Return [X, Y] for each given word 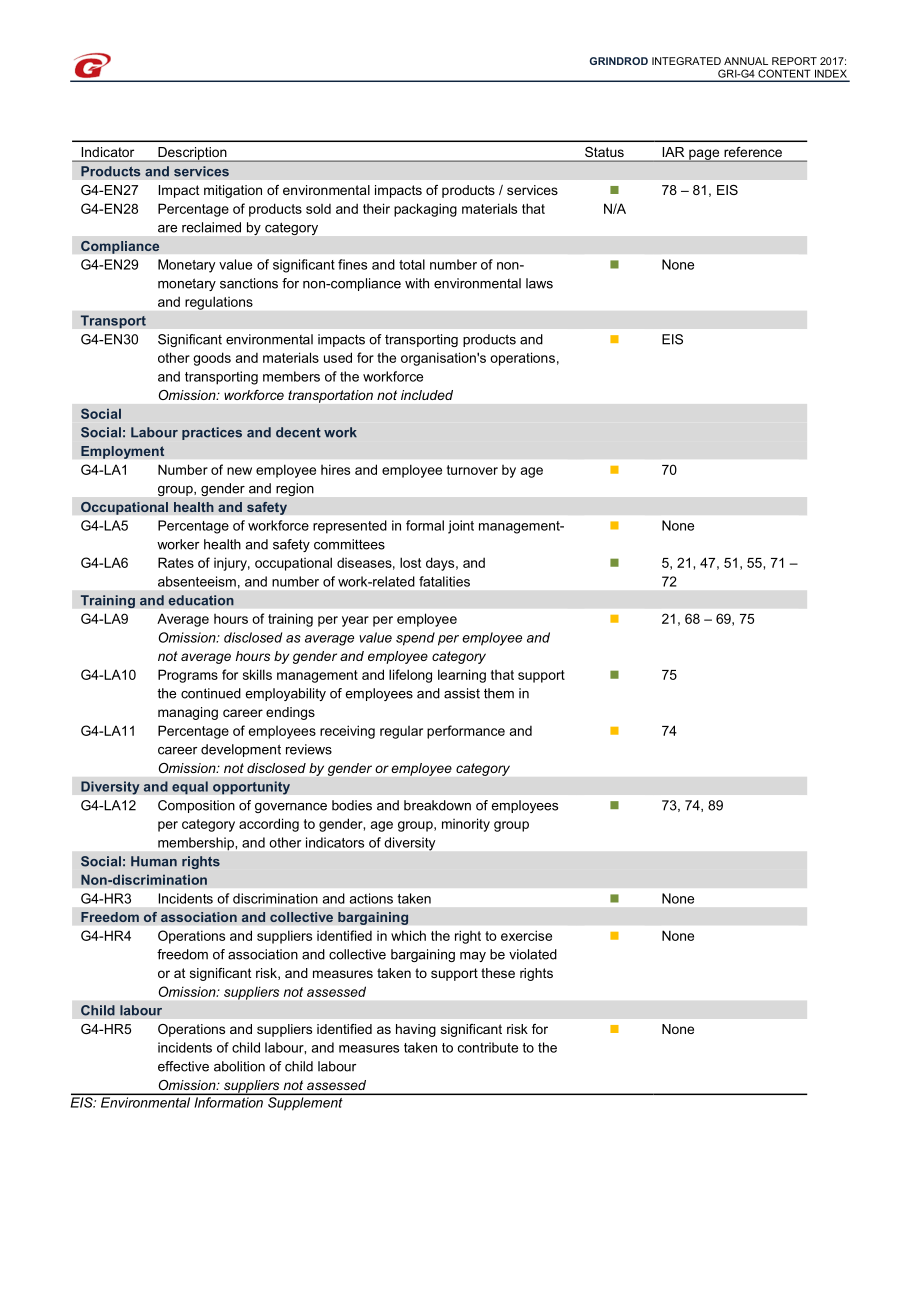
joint [461, 527]
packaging [425, 210]
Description [192, 154]
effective [183, 1066]
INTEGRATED [686, 61]
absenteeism [197, 581]
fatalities [444, 581]
